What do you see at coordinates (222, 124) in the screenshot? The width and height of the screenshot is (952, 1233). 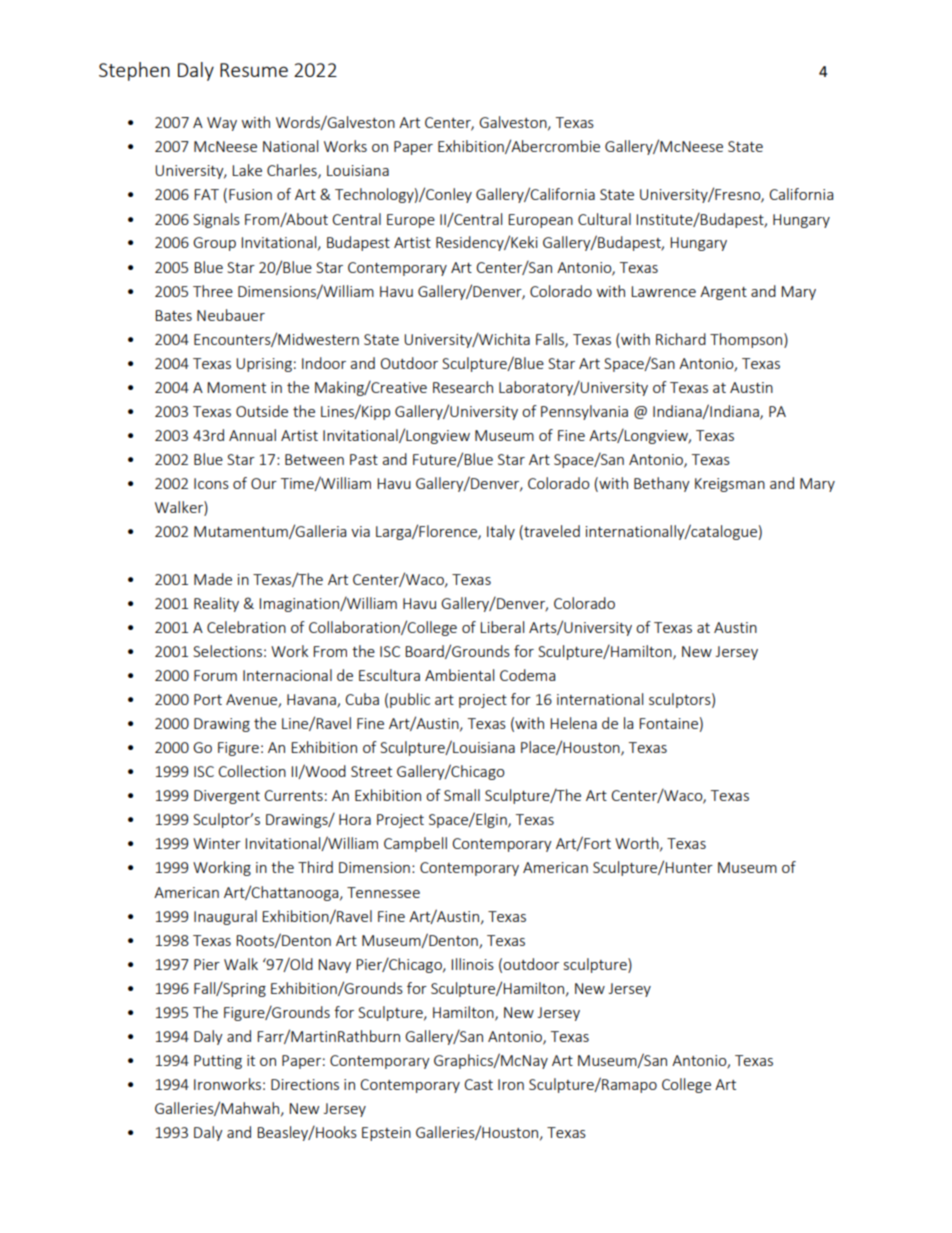 I see `Way` at bounding box center [222, 124].
